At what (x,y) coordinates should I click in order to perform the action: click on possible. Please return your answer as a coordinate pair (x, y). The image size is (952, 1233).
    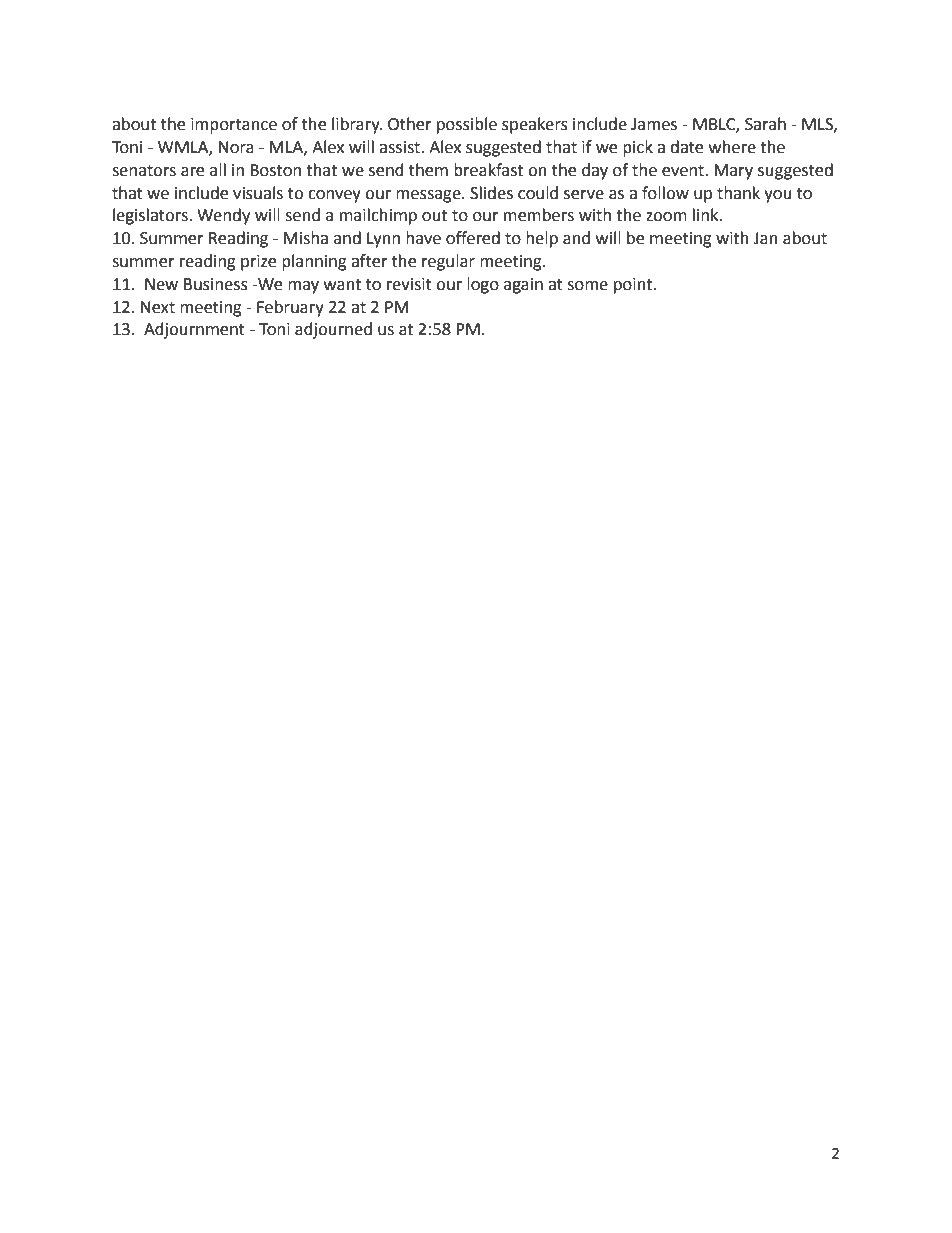
    Looking at the image, I should click on (467, 125).
